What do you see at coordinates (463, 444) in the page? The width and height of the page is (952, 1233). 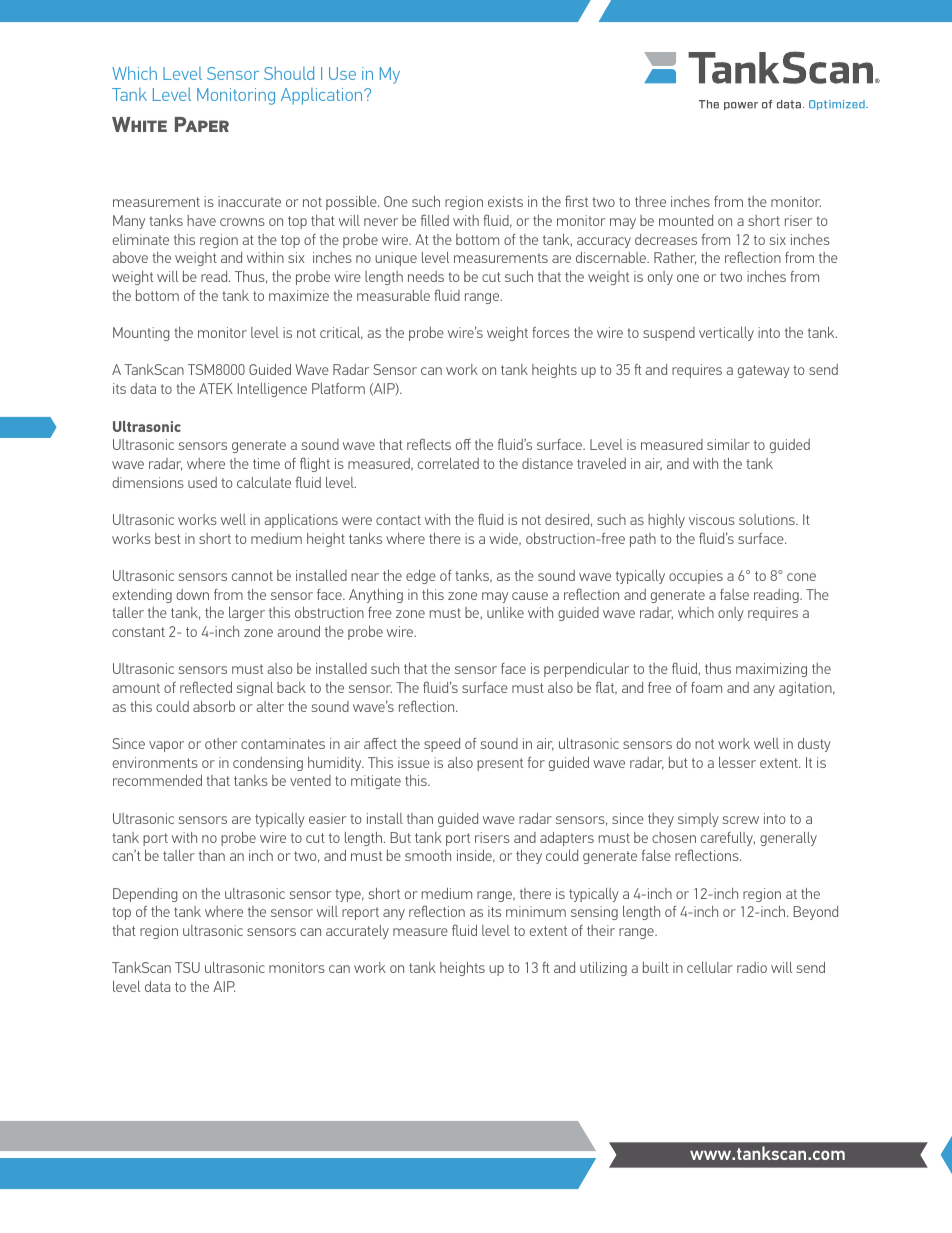 I see `off` at bounding box center [463, 444].
